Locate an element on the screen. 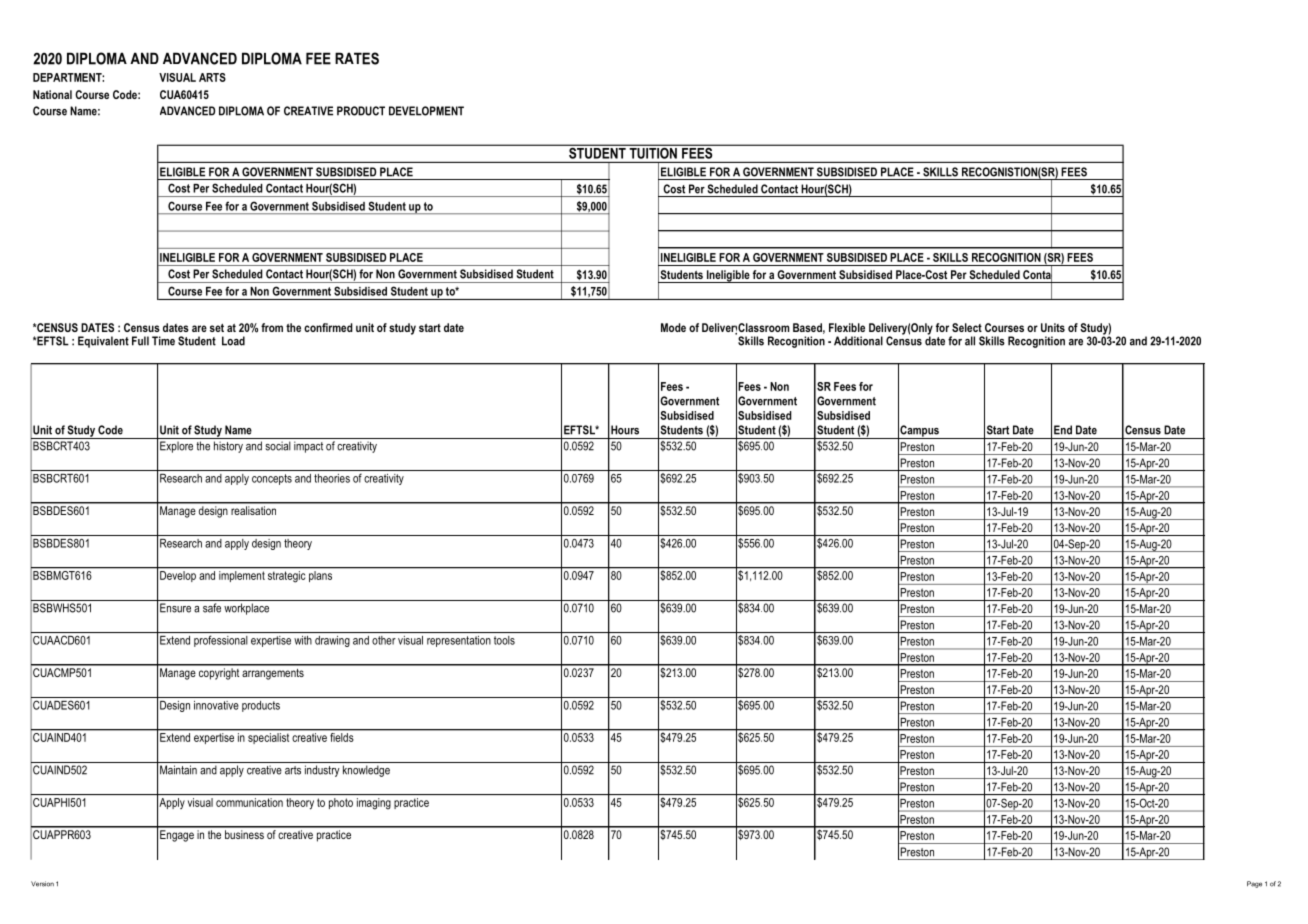  set is located at coordinates (217, 328).
